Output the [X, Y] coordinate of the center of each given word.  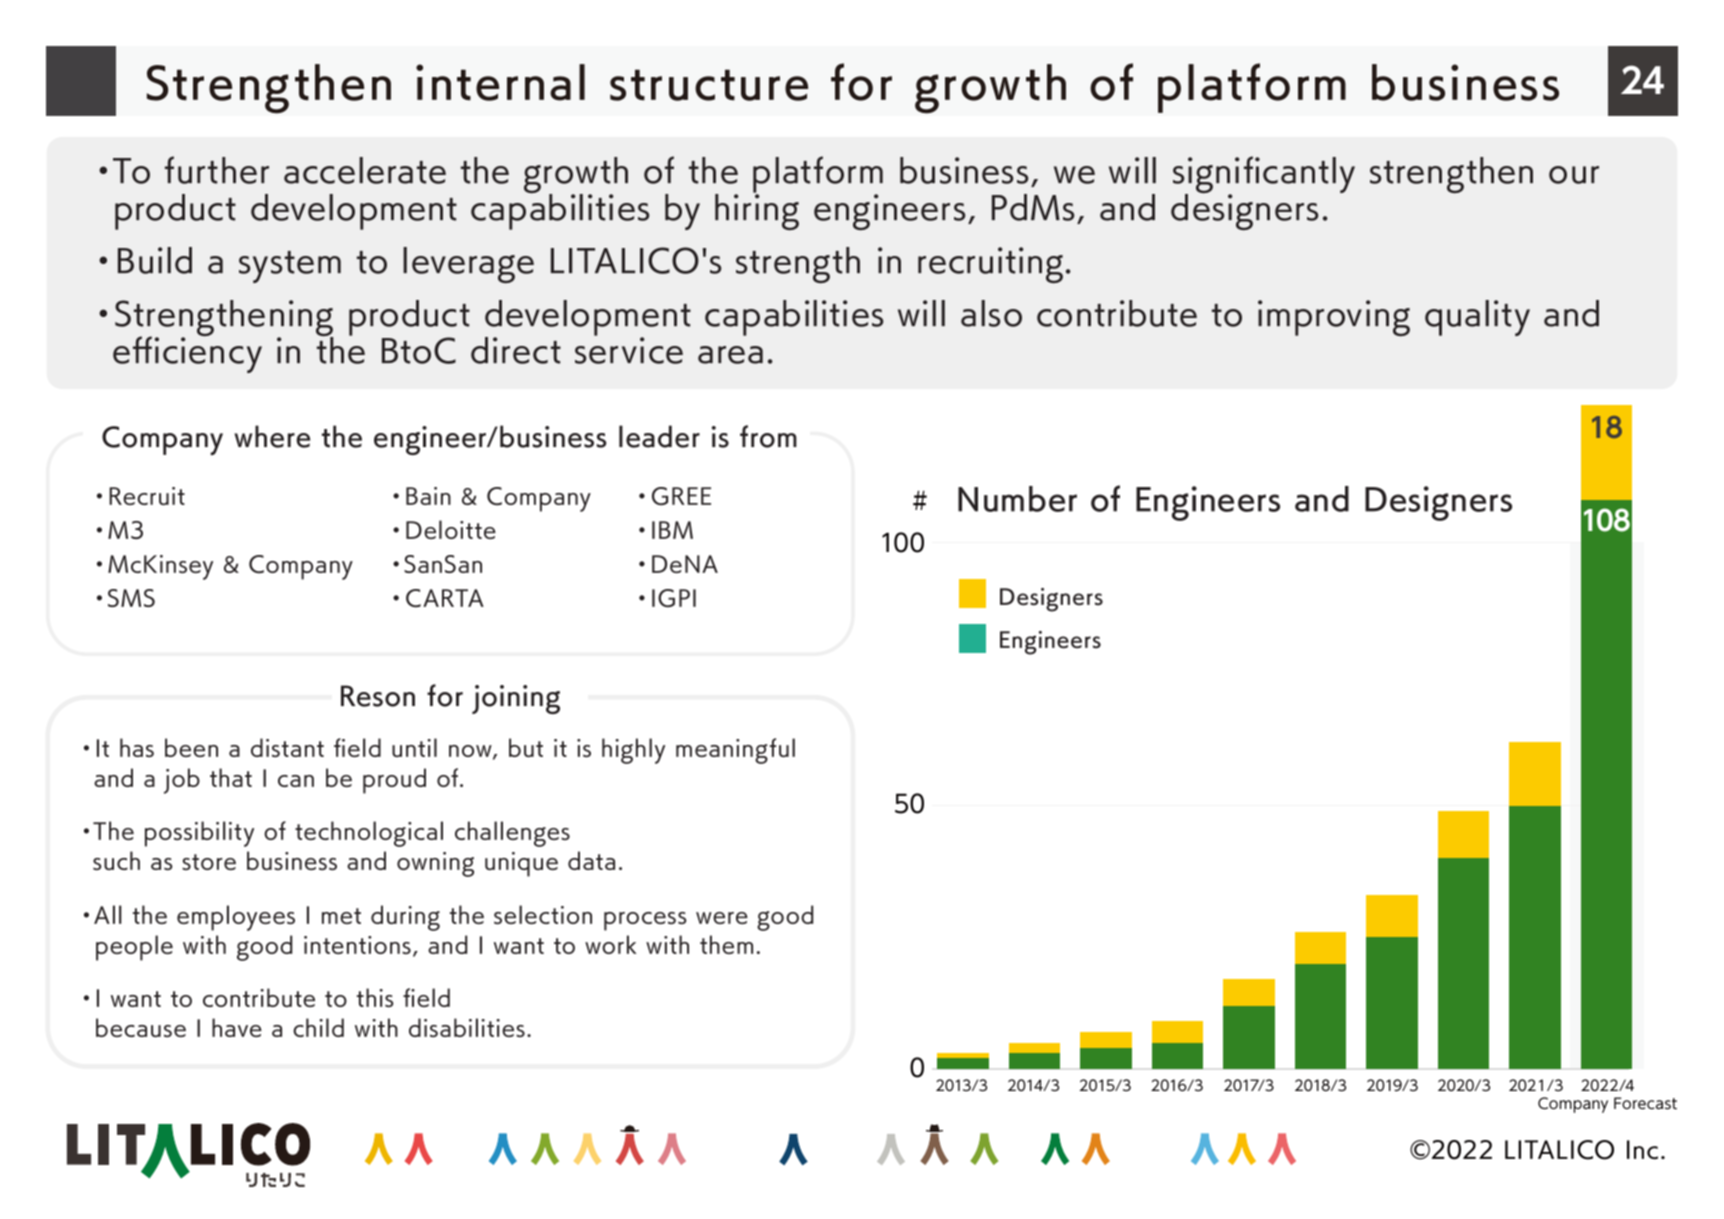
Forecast [1645, 1103]
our [1574, 175]
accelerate [365, 170]
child [318, 1027]
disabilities [467, 1027]
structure [709, 85]
